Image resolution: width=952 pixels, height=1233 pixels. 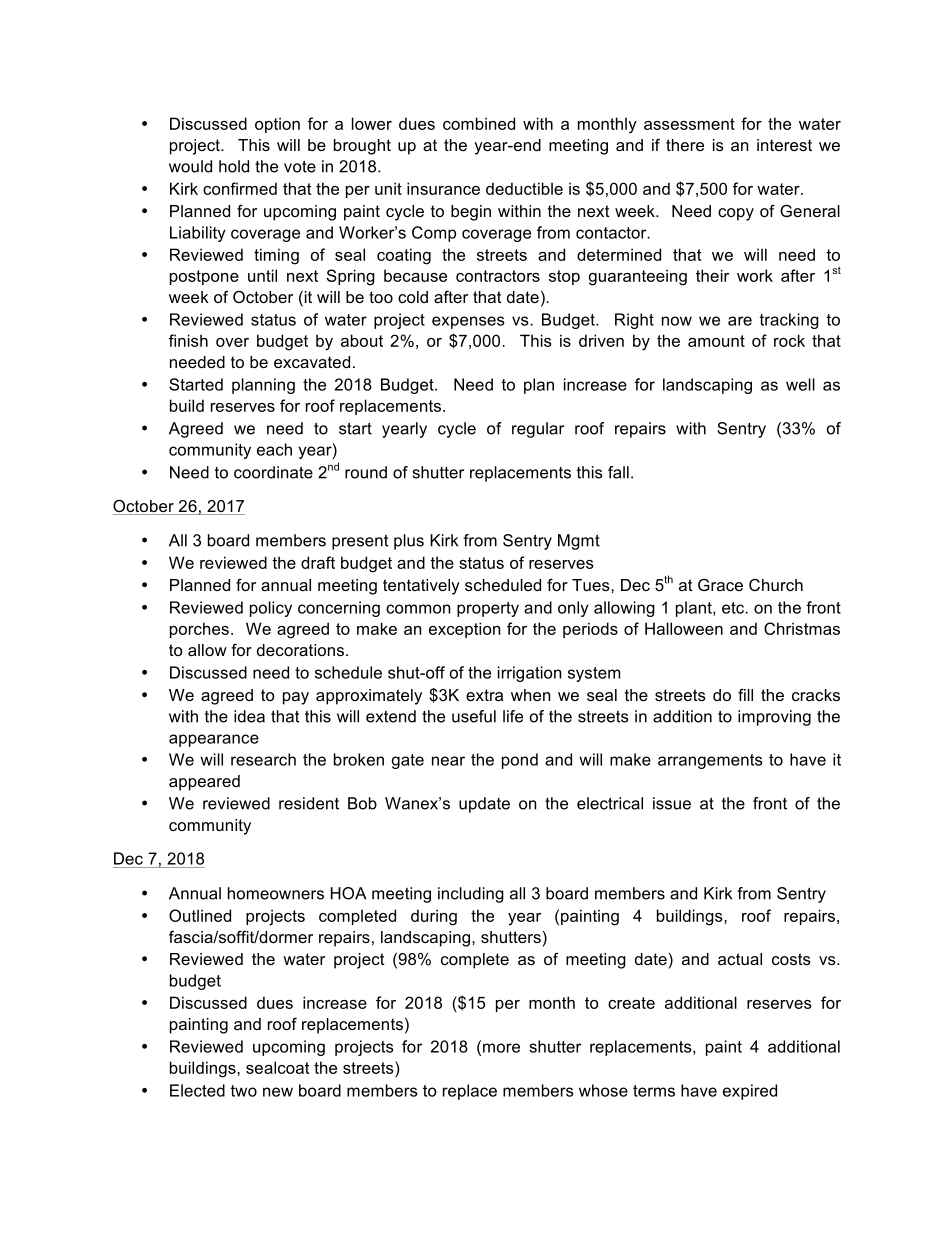 What do you see at coordinates (479, 123) in the screenshot?
I see `combined` at bounding box center [479, 123].
